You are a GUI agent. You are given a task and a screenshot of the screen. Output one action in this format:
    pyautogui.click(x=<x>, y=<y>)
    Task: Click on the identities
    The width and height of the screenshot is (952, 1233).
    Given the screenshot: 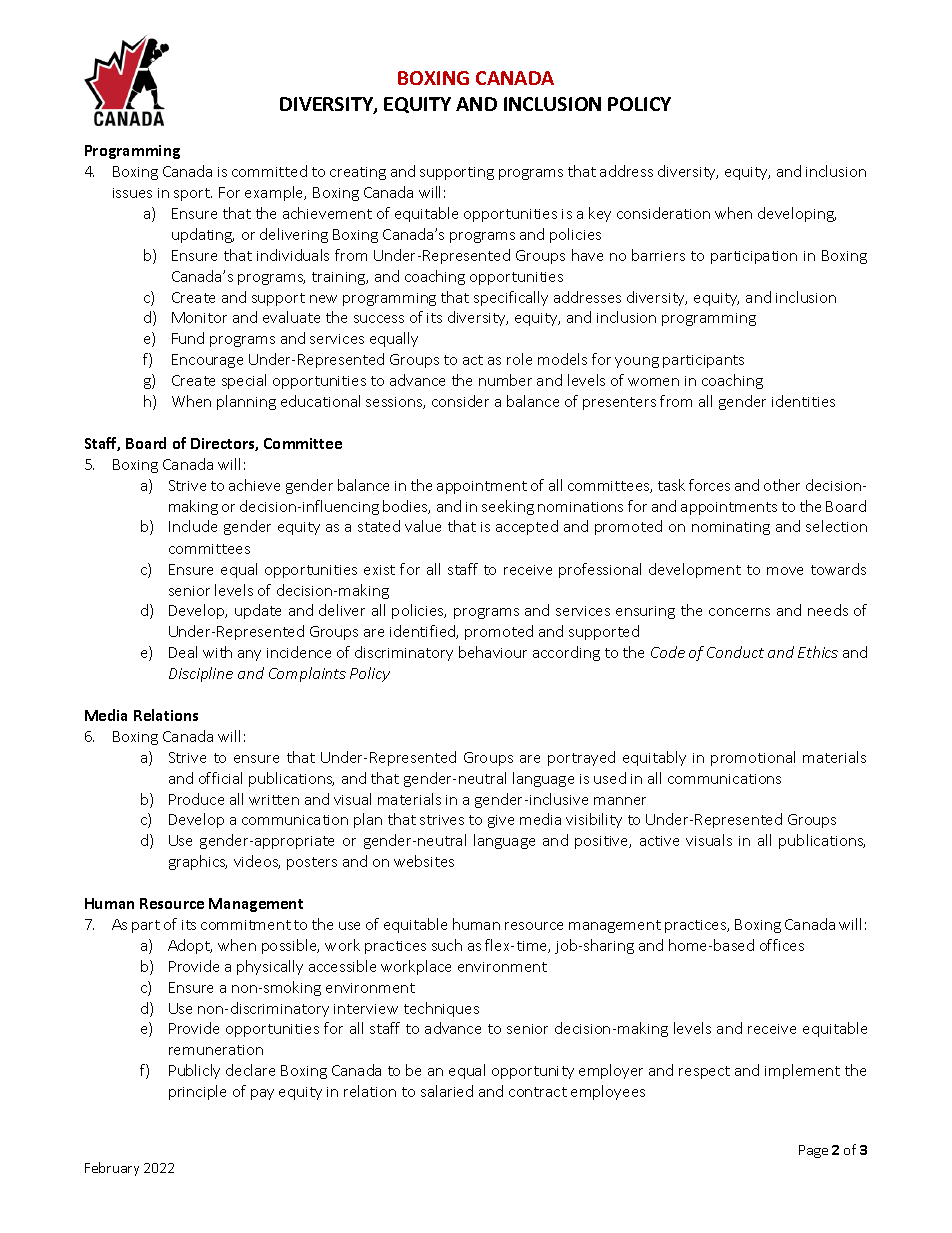 What is the action you would take?
    pyautogui.click(x=803, y=401)
